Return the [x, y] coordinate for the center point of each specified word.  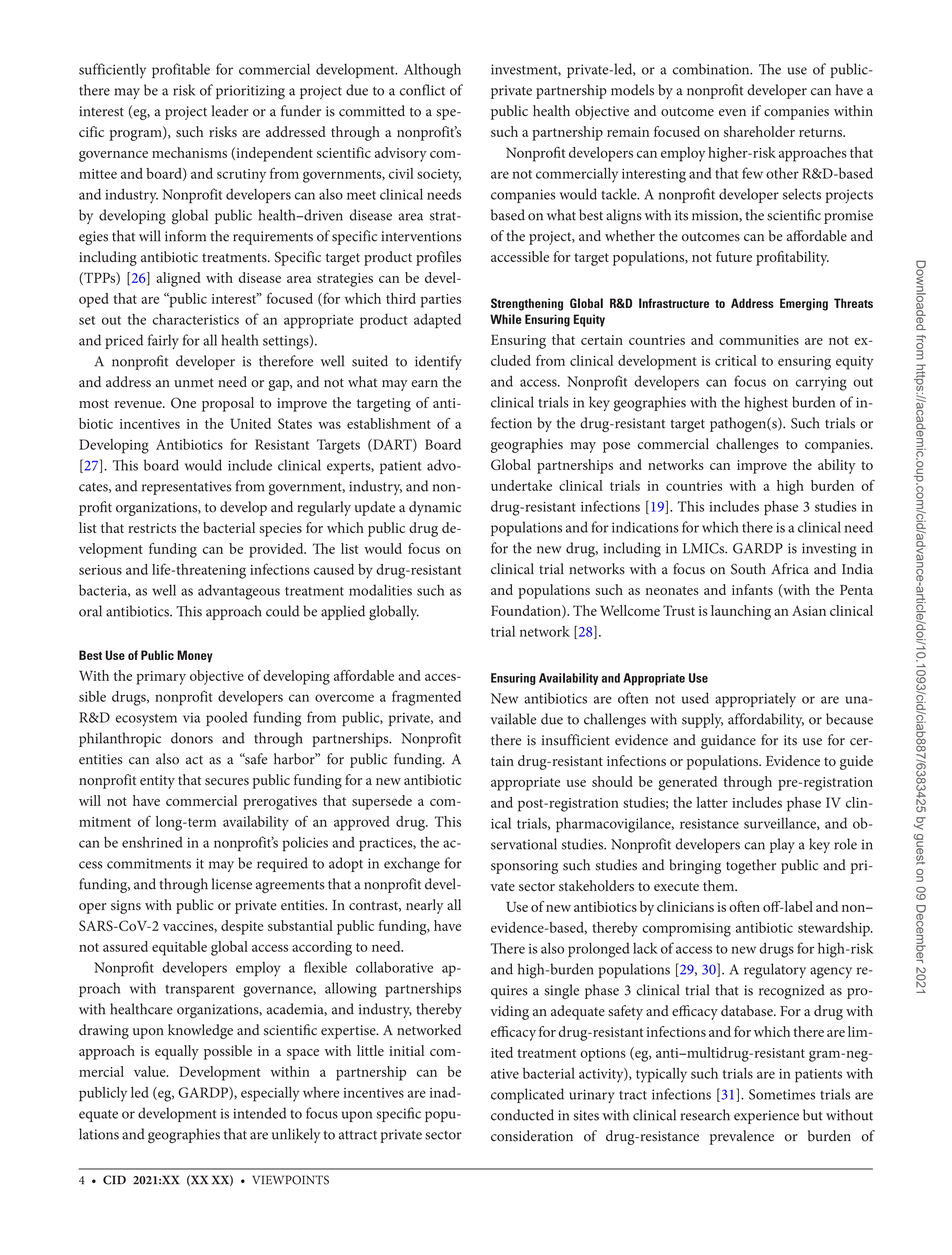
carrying [821, 384]
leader [230, 111]
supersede [382, 802]
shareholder [759, 131]
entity [157, 782]
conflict [422, 90]
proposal [228, 404]
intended [259, 1113]
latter [712, 802]
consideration [532, 1136]
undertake [521, 485]
